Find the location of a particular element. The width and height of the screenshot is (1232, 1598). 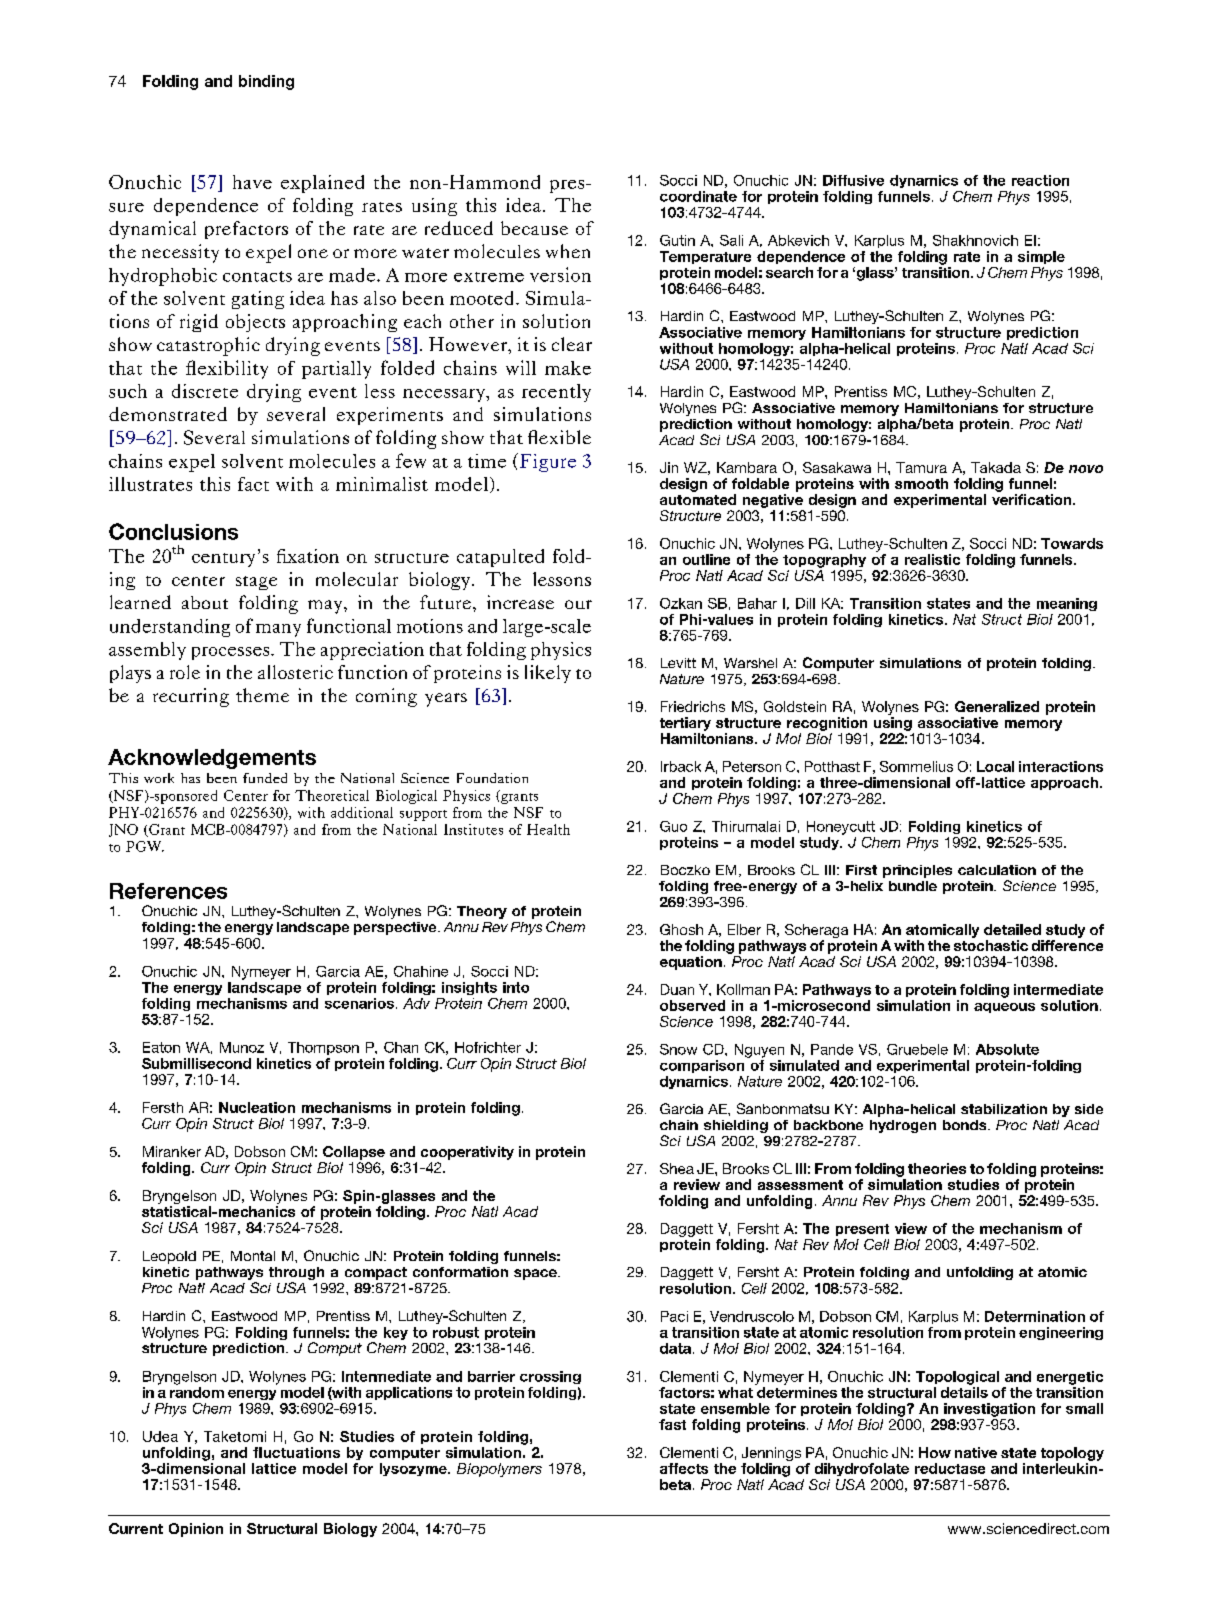

funded is located at coordinates (265, 778).
